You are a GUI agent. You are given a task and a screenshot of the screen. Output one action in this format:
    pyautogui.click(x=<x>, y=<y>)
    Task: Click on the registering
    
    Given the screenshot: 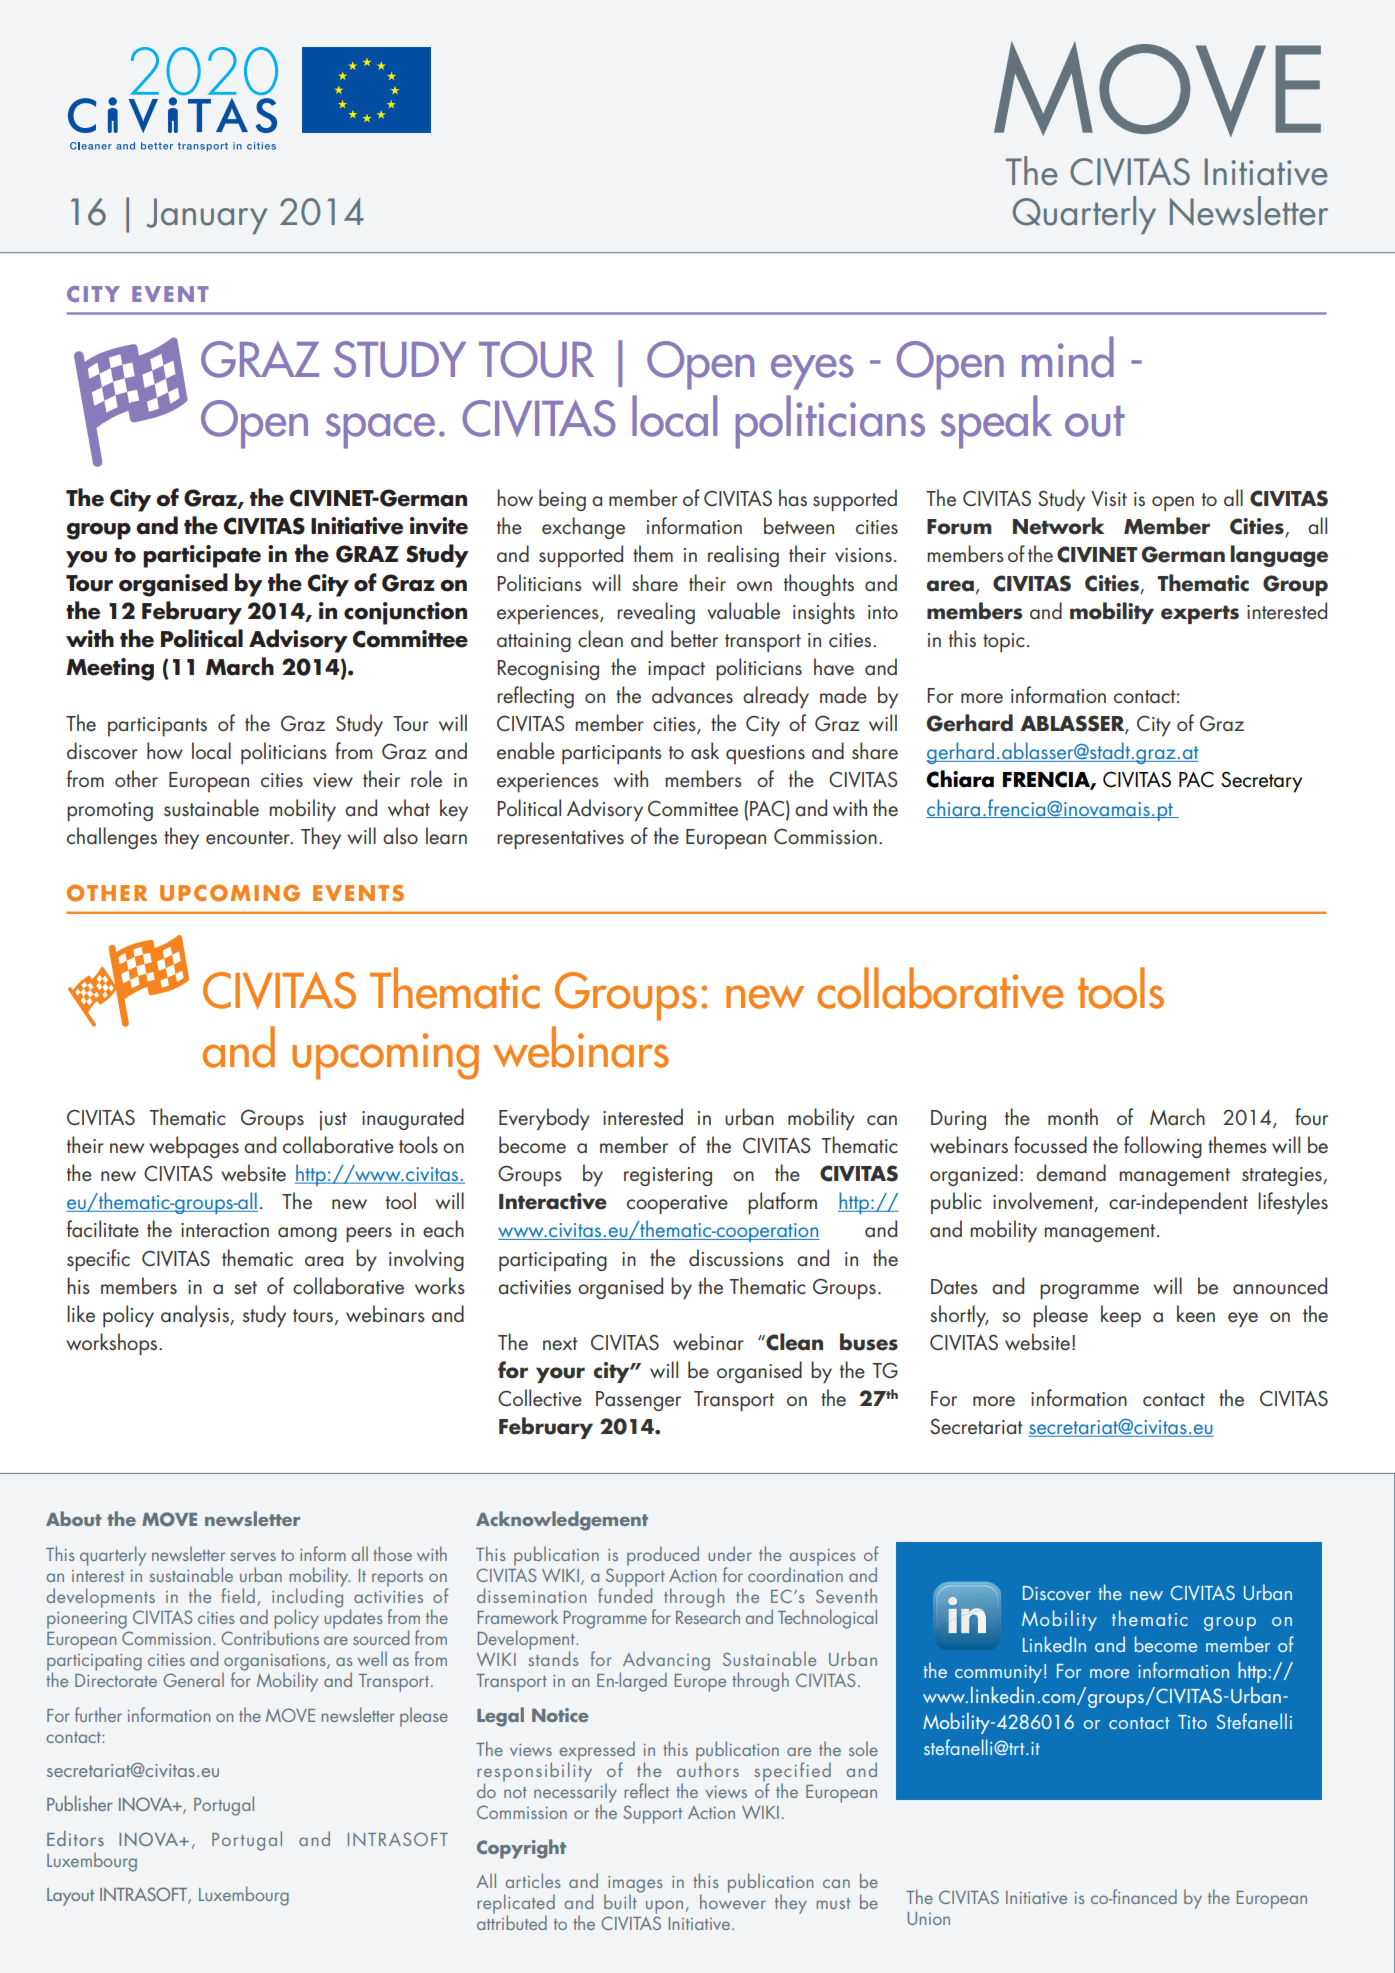 What is the action you would take?
    pyautogui.click(x=668, y=1176)
